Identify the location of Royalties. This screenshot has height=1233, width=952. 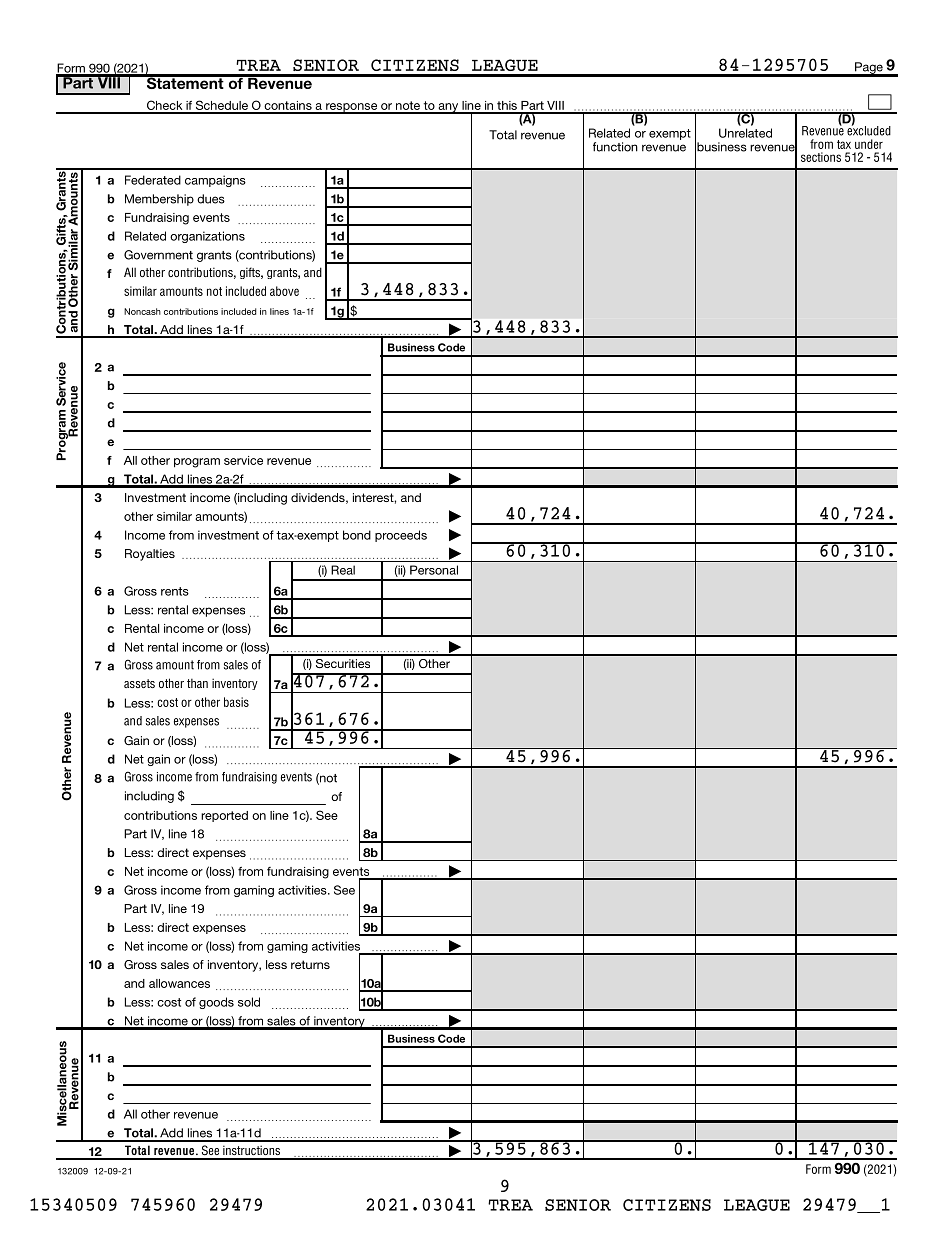
(150, 555).
